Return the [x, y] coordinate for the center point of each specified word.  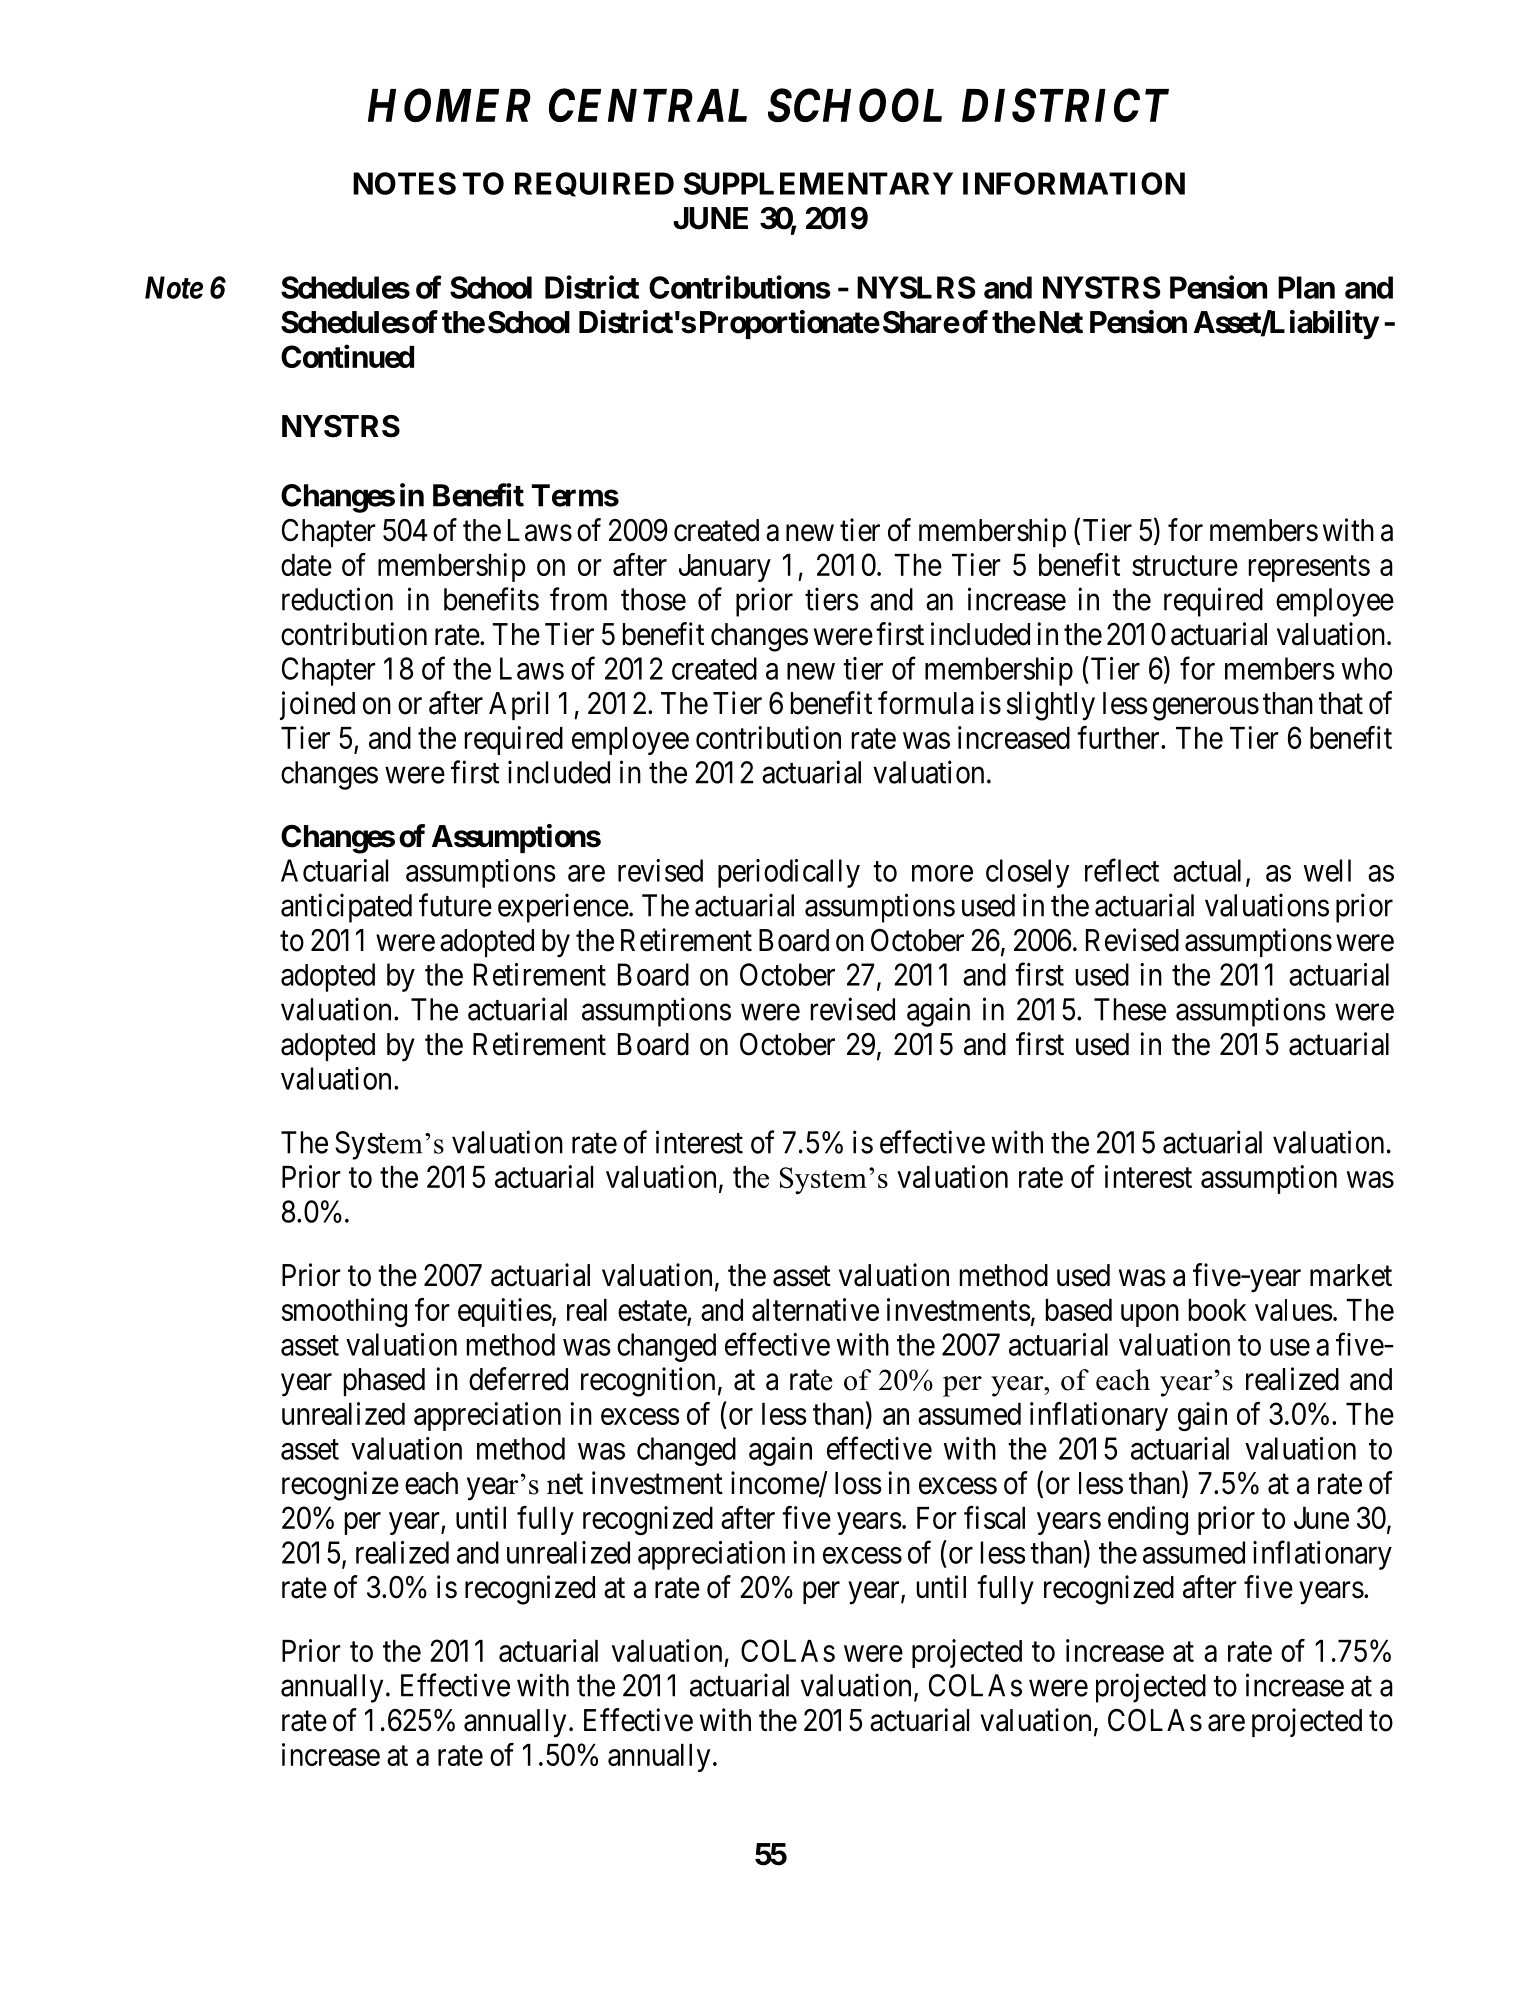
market [1351, 1275]
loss [858, 1483]
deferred [518, 1379]
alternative [815, 1309]
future [455, 905]
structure [1185, 566]
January [725, 568]
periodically [789, 873]
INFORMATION [1074, 183]
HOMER [449, 105]
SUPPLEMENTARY [818, 183]
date [306, 565]
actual [1207, 870]
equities [505, 1312]
